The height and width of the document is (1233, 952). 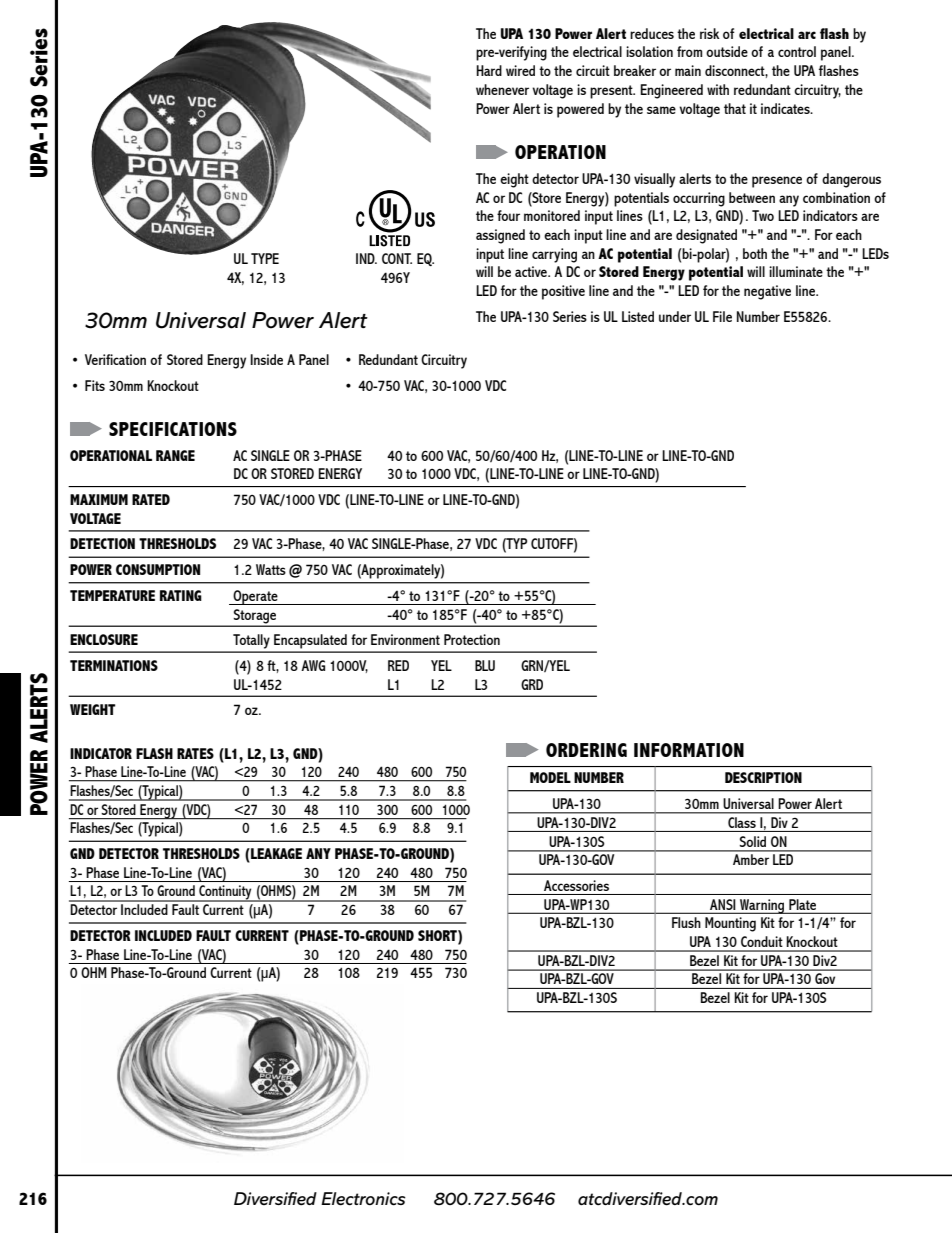 I want to click on INFORMATION, so click(x=689, y=750).
